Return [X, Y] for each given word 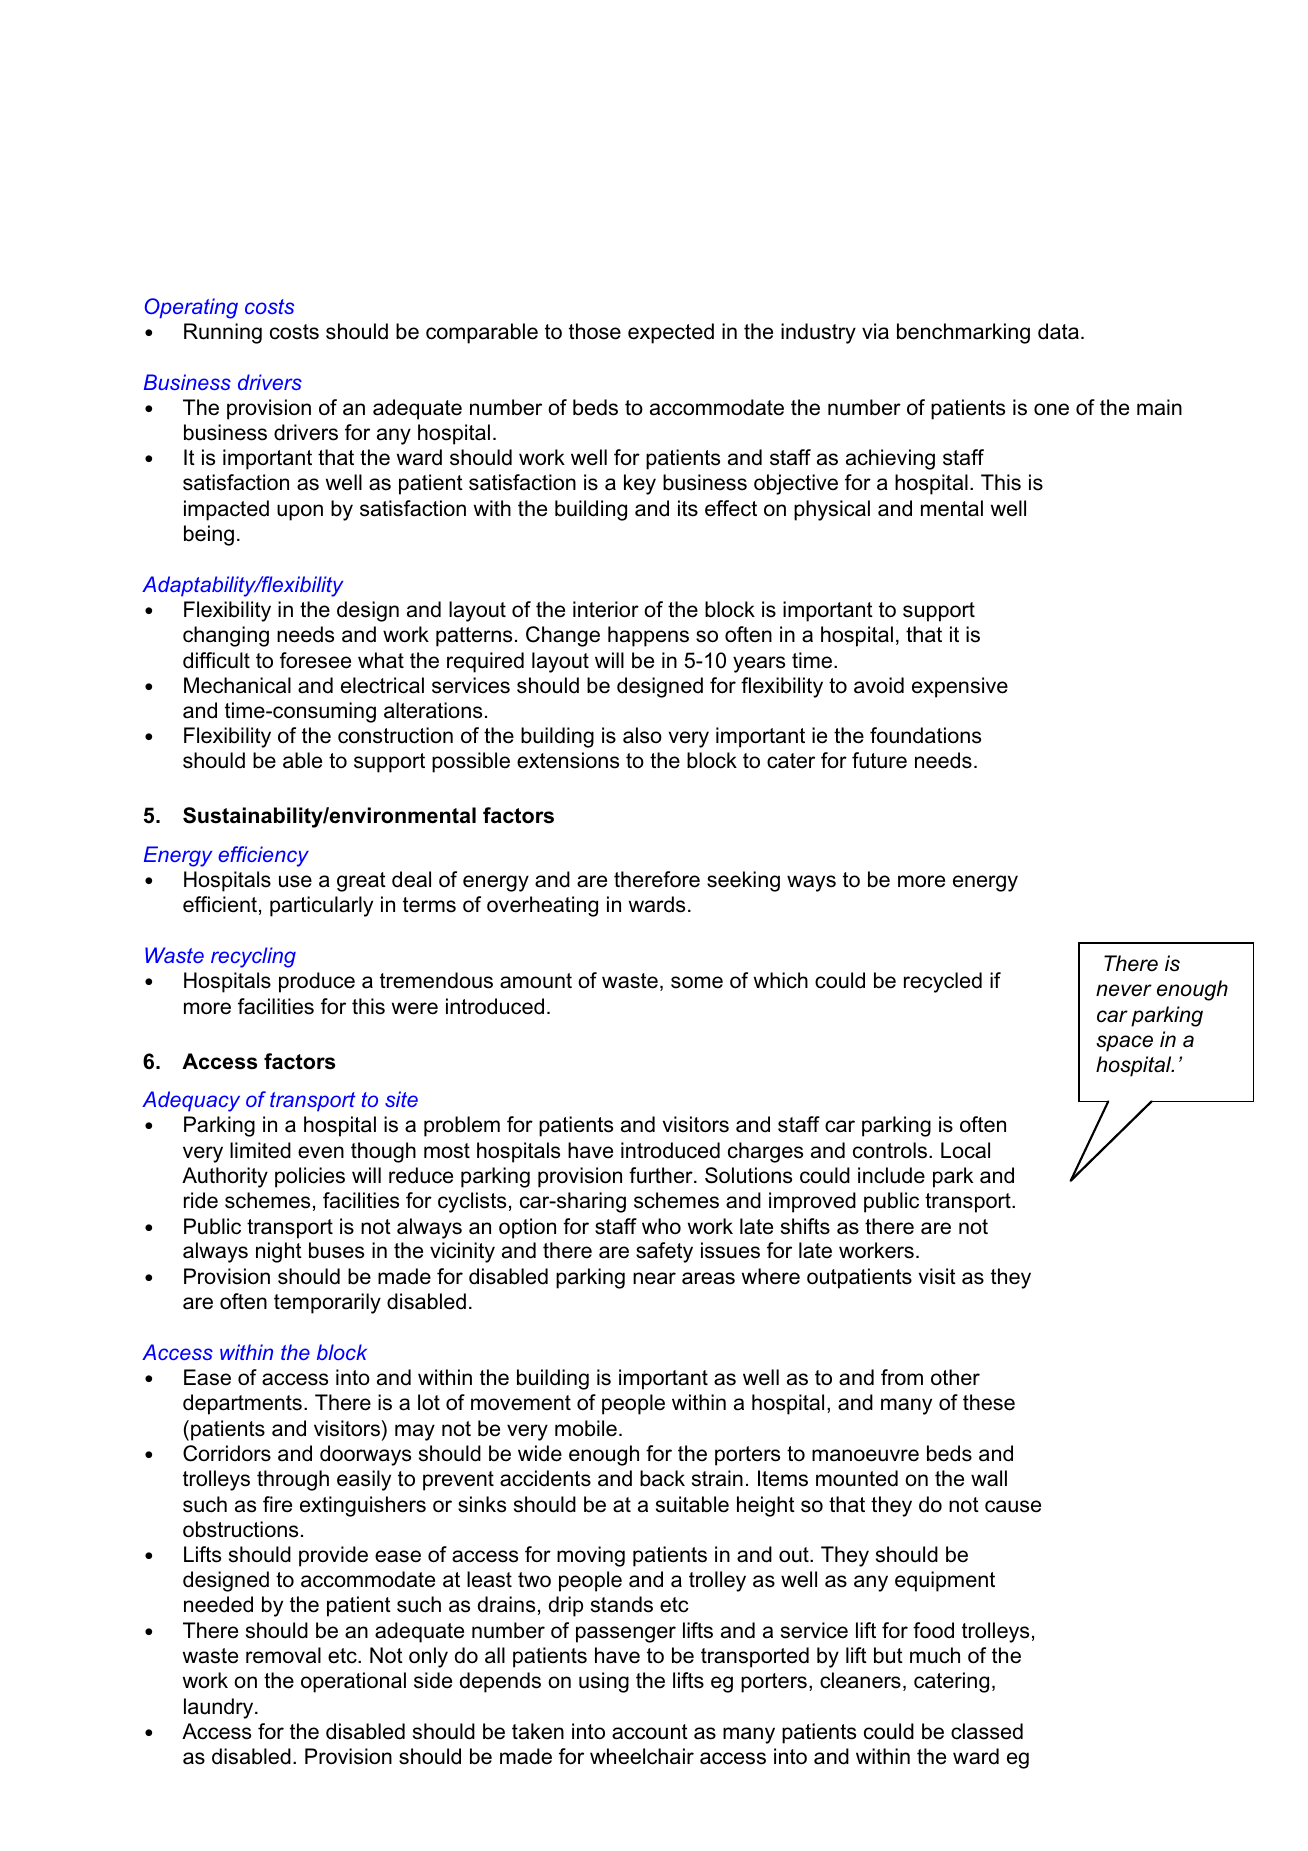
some [697, 982]
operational [353, 1682]
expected [671, 333]
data [1058, 331]
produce [317, 982]
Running [223, 333]
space [1124, 1043]
